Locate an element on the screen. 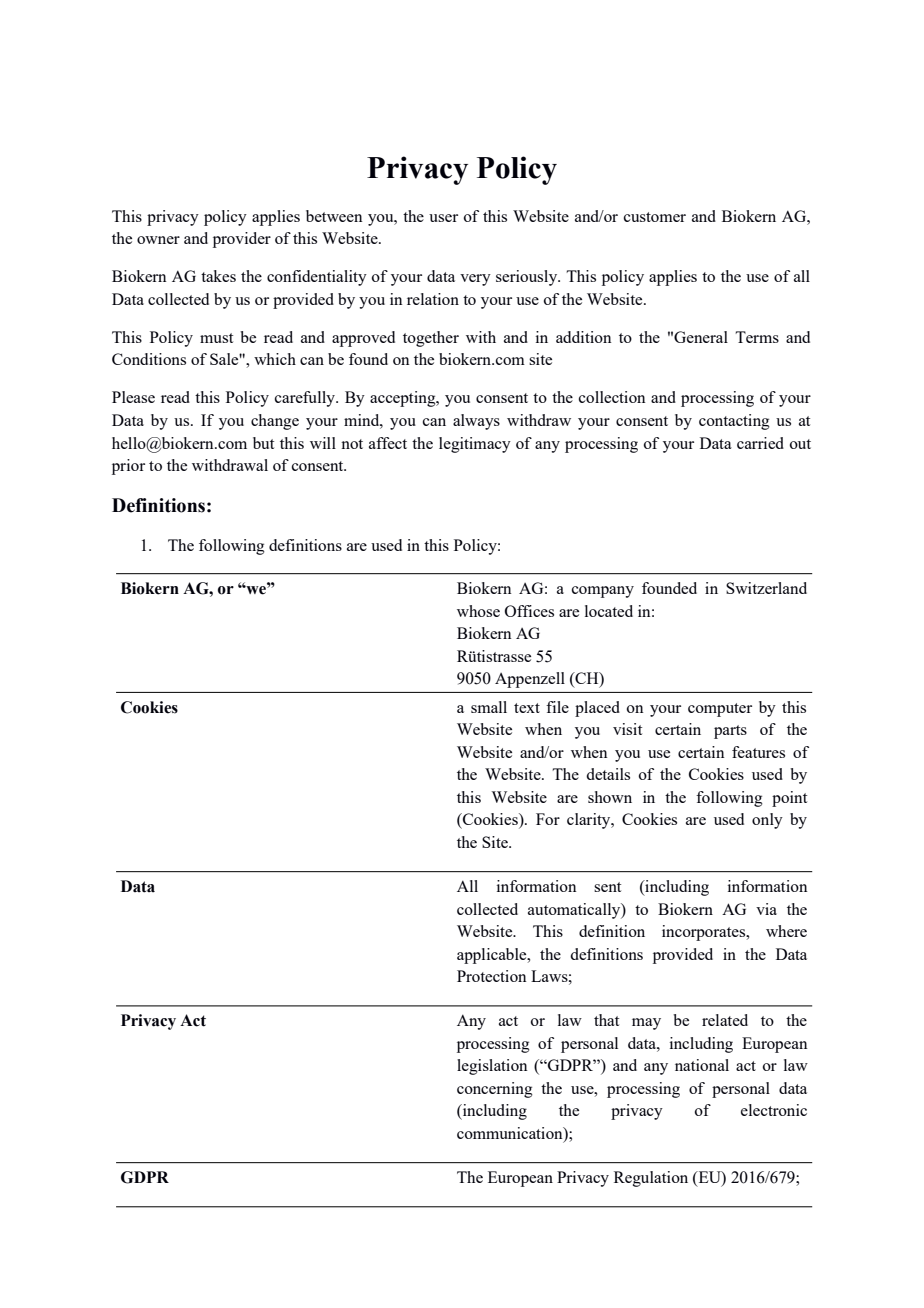 The height and width of the screenshot is (1308, 924). text is located at coordinates (527, 708).
